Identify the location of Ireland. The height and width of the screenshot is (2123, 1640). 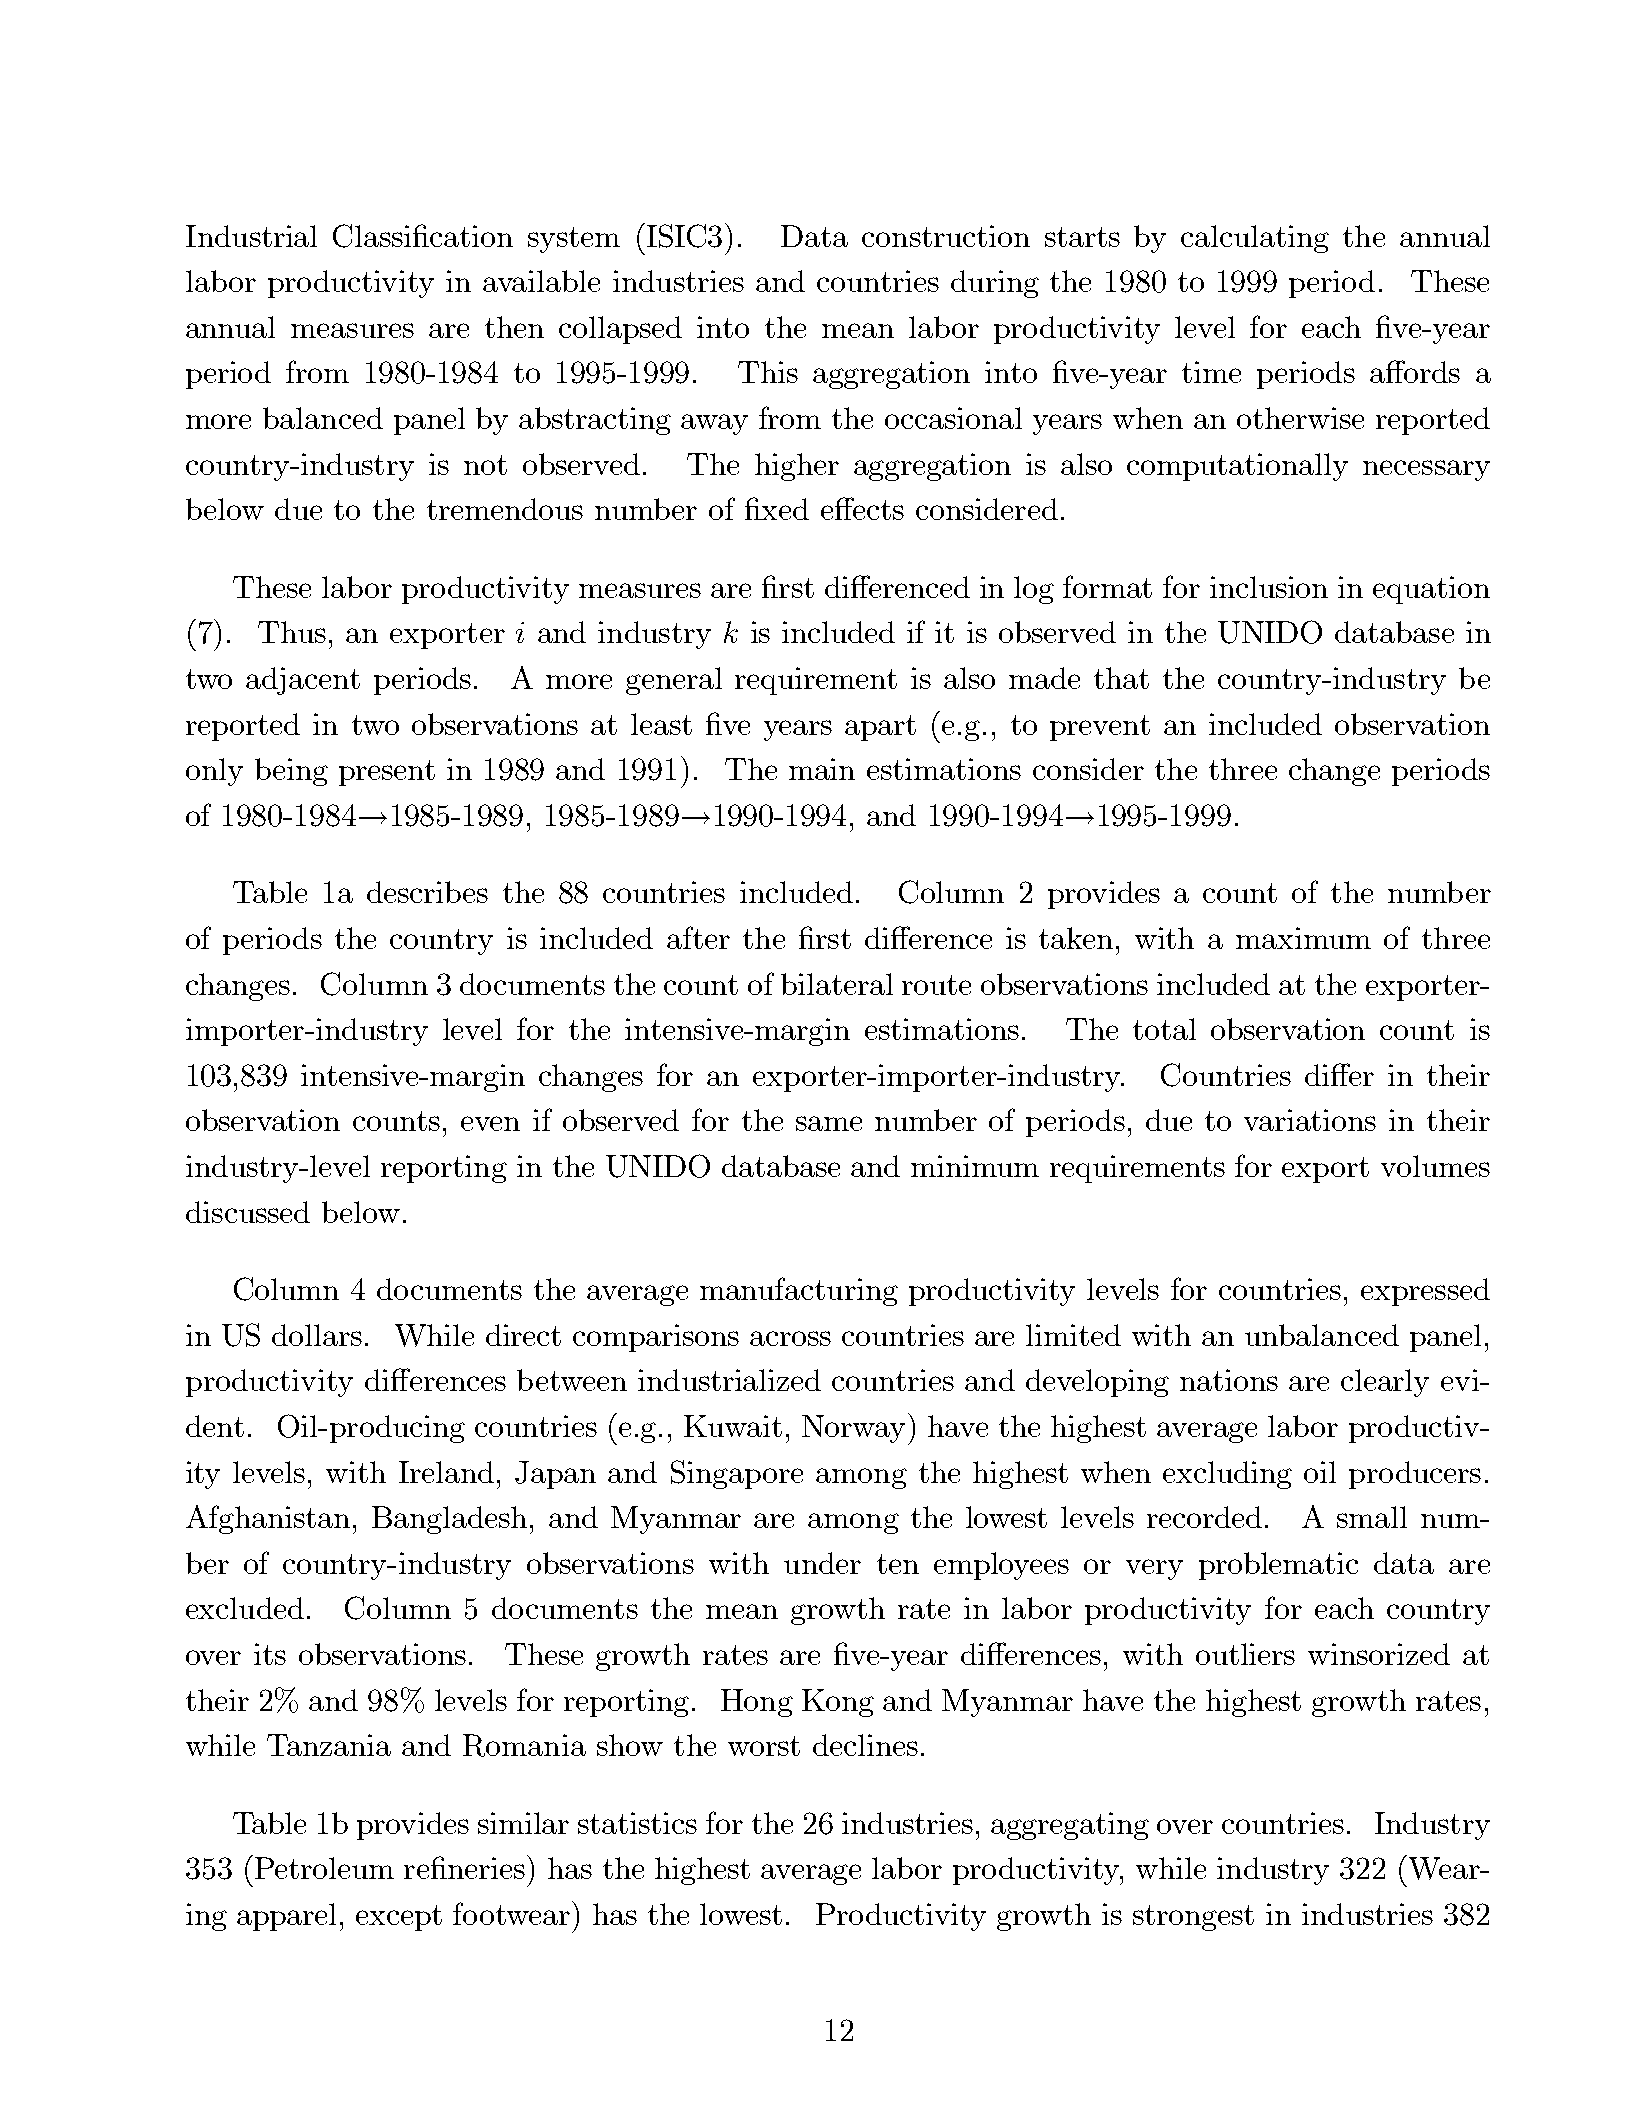
(446, 1472).
